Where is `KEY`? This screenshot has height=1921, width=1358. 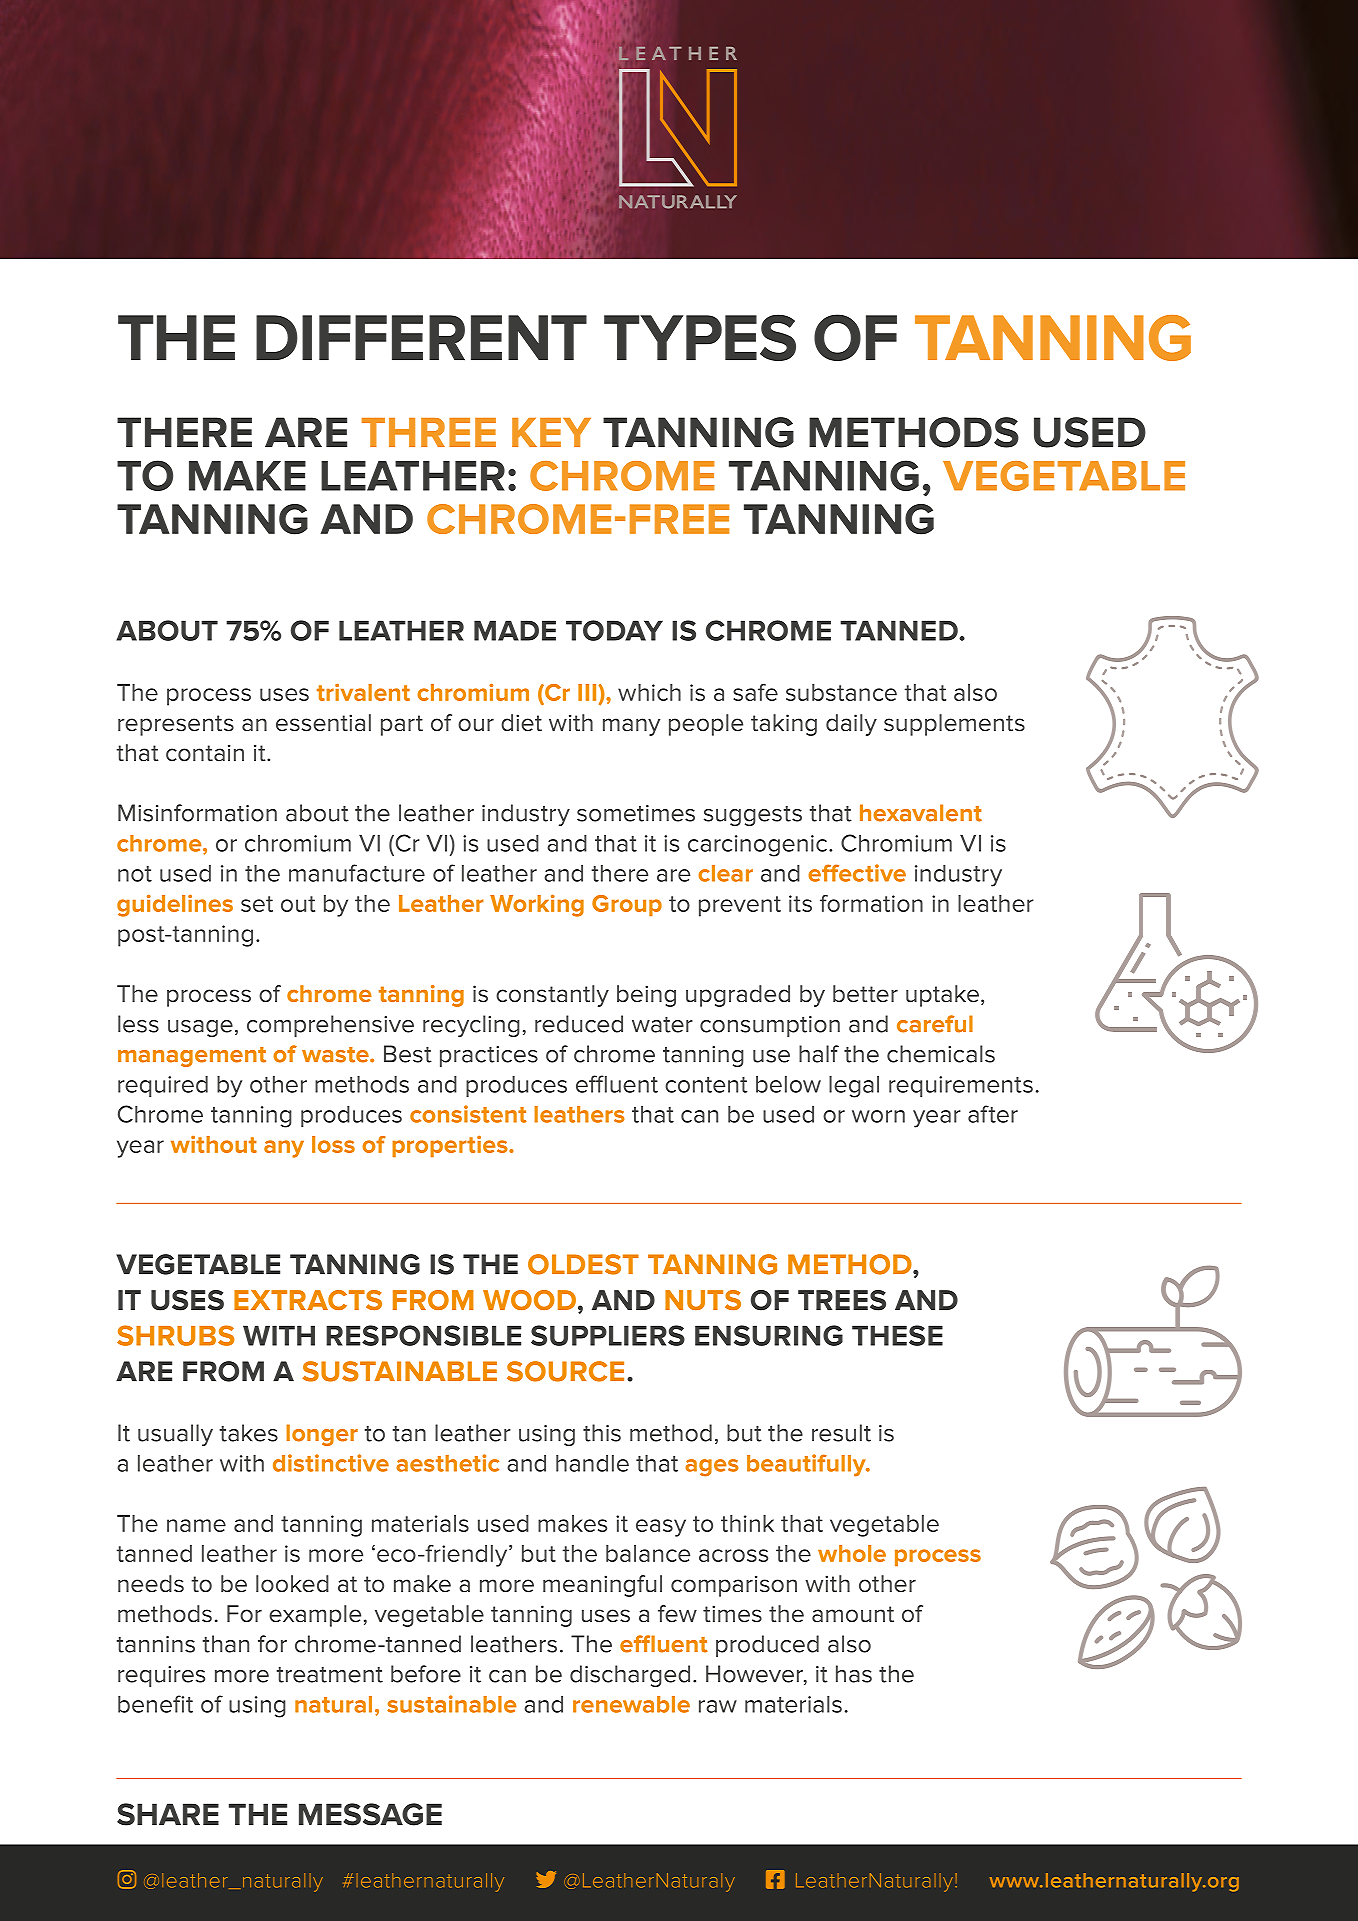
KEY is located at coordinates (551, 432).
